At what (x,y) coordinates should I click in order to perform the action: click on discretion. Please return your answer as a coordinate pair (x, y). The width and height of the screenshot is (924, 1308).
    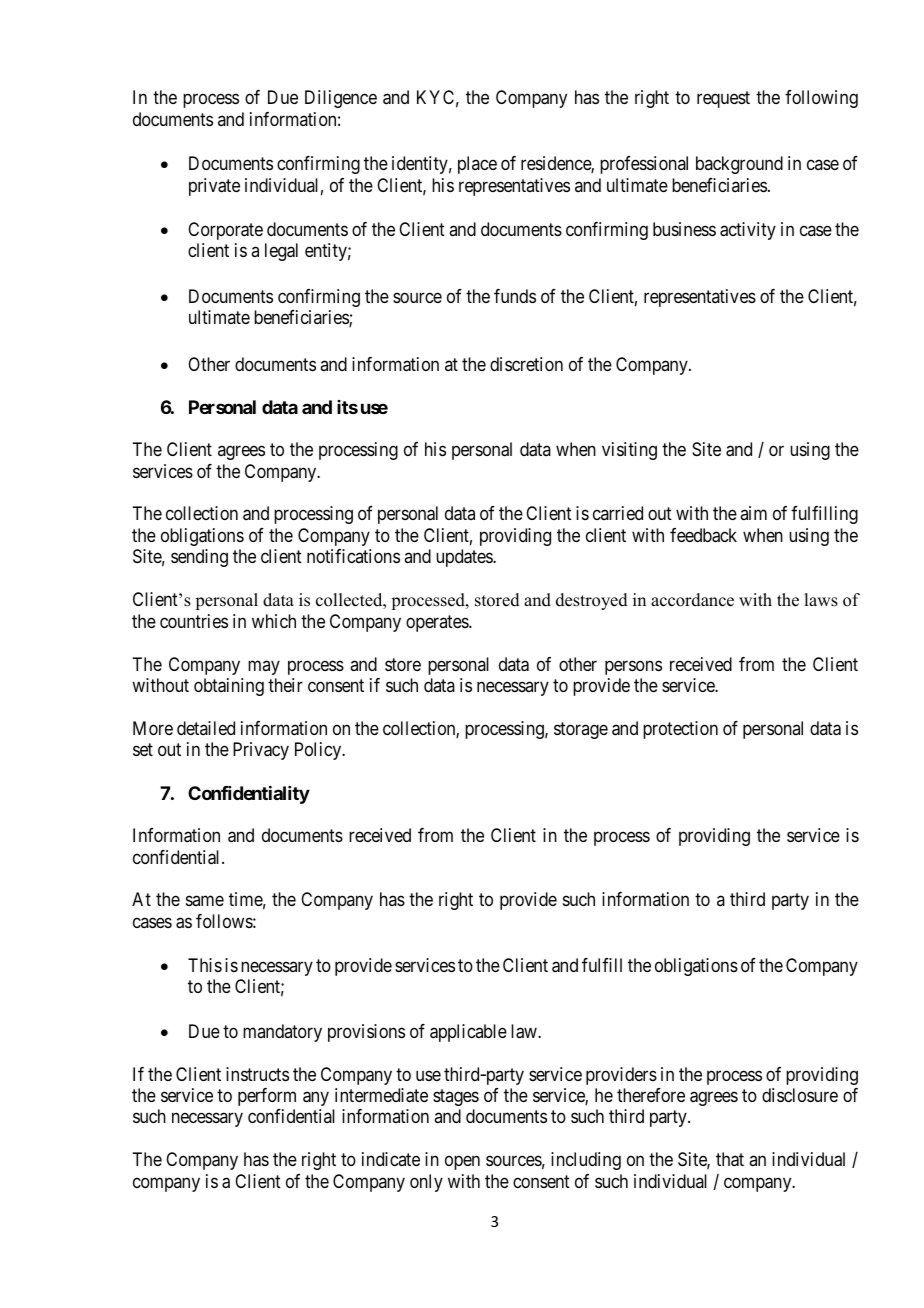
    Looking at the image, I should click on (526, 364).
